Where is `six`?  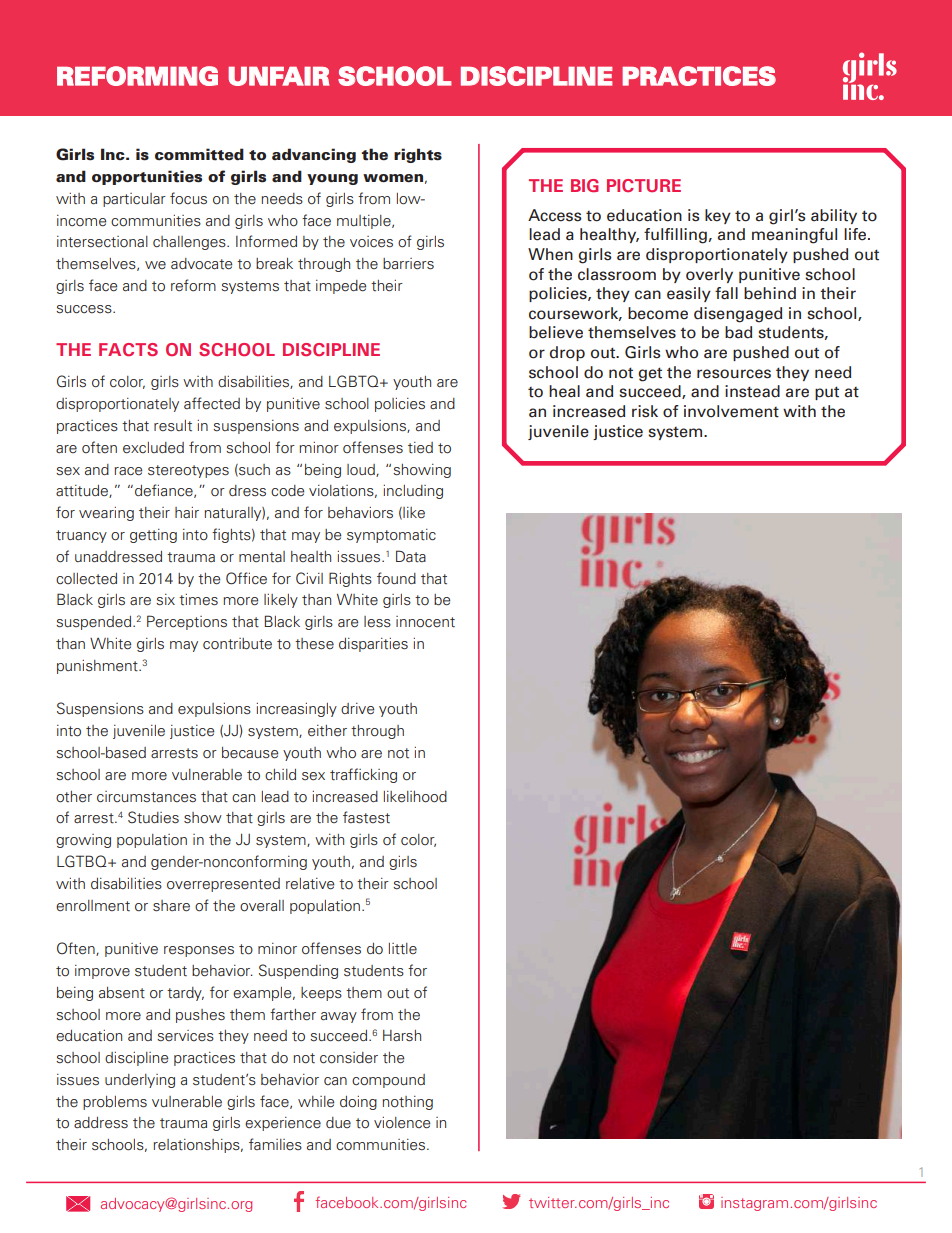 six is located at coordinates (165, 600).
